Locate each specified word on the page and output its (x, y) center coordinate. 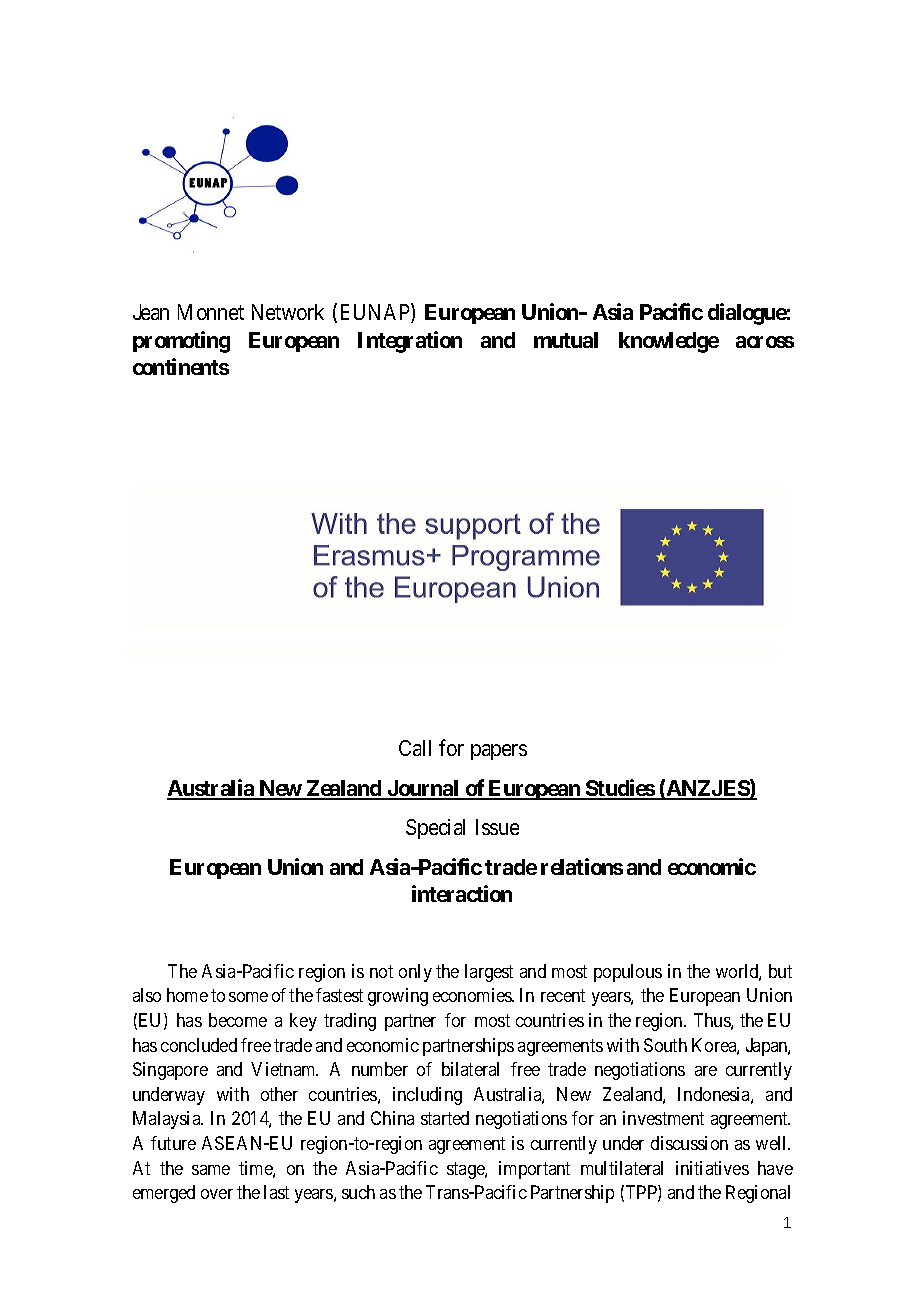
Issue (497, 827)
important (534, 1170)
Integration (410, 342)
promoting (181, 342)
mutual (566, 340)
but (780, 971)
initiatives (712, 1168)
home (187, 995)
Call (415, 748)
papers (499, 752)
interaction (462, 893)
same (211, 1170)
